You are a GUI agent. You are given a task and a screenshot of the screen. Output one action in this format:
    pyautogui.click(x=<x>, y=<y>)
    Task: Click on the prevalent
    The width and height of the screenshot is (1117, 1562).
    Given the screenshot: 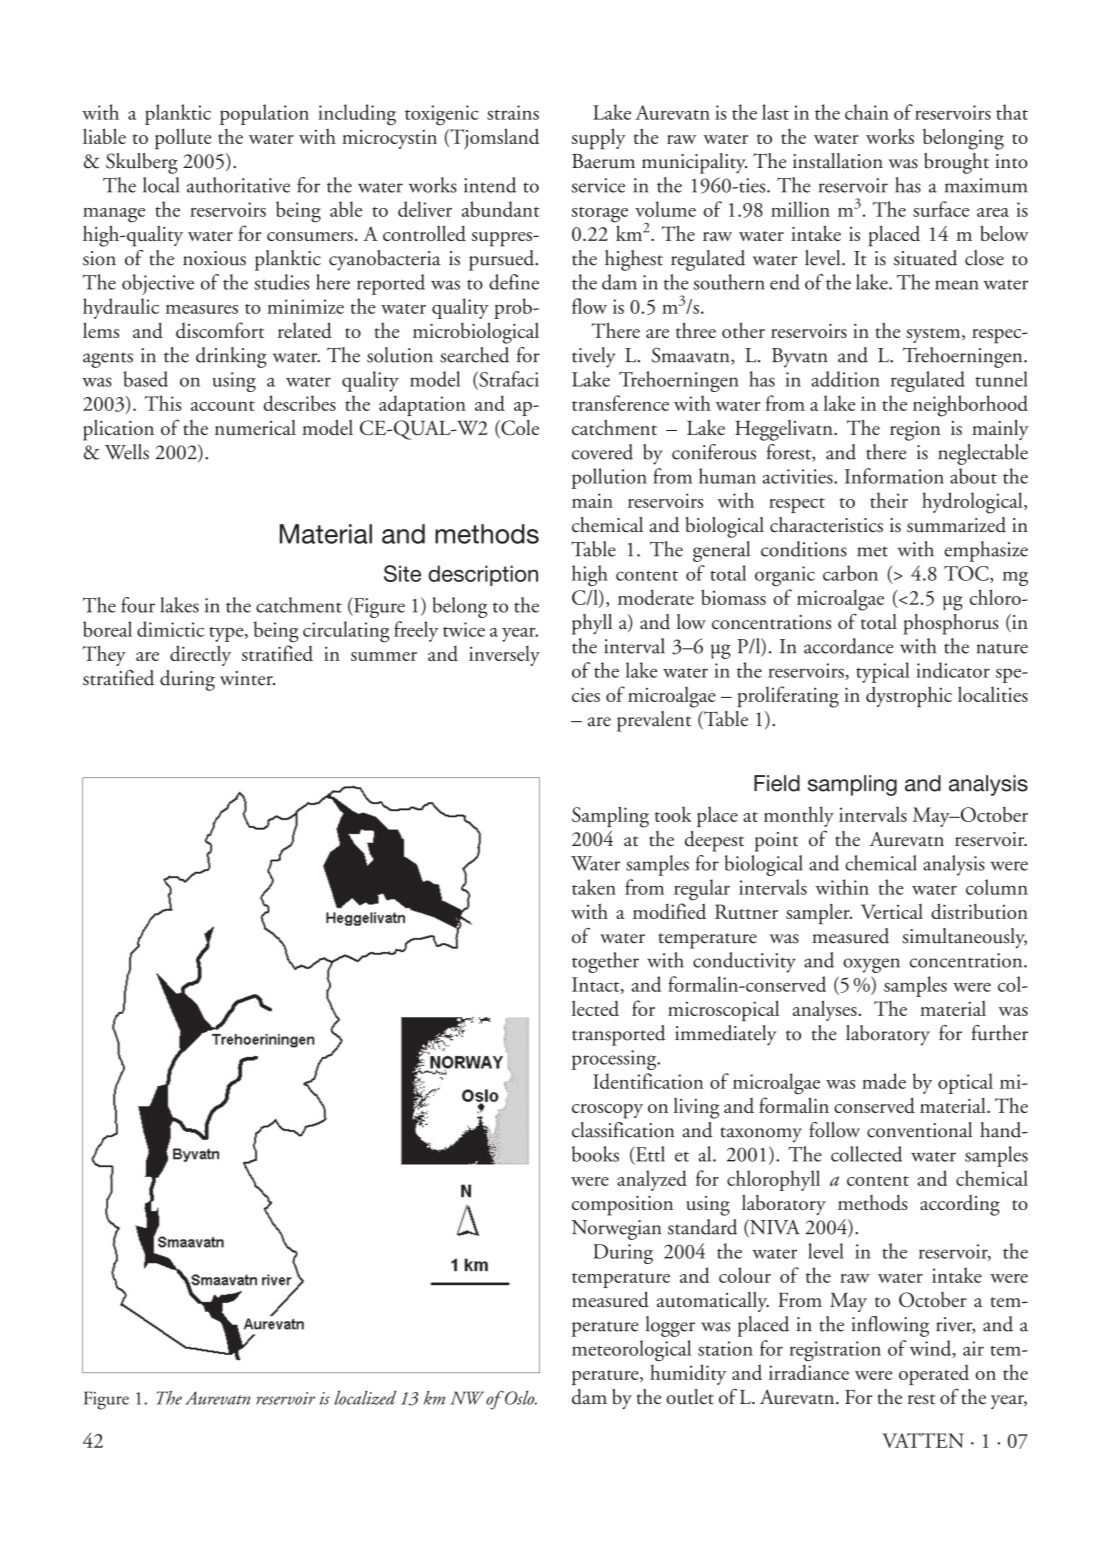 What is the action you would take?
    pyautogui.click(x=654, y=721)
